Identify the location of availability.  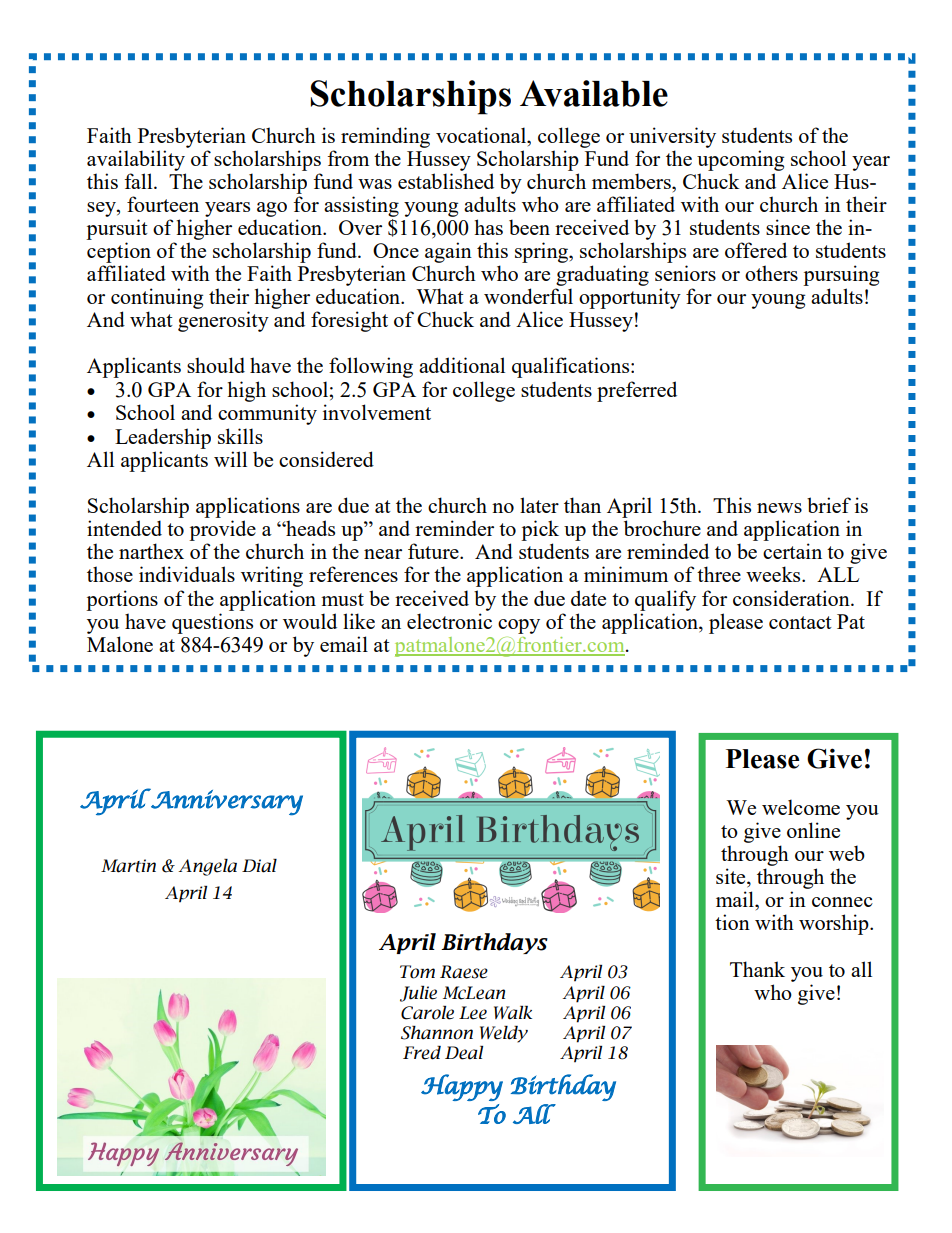
(136, 160).
